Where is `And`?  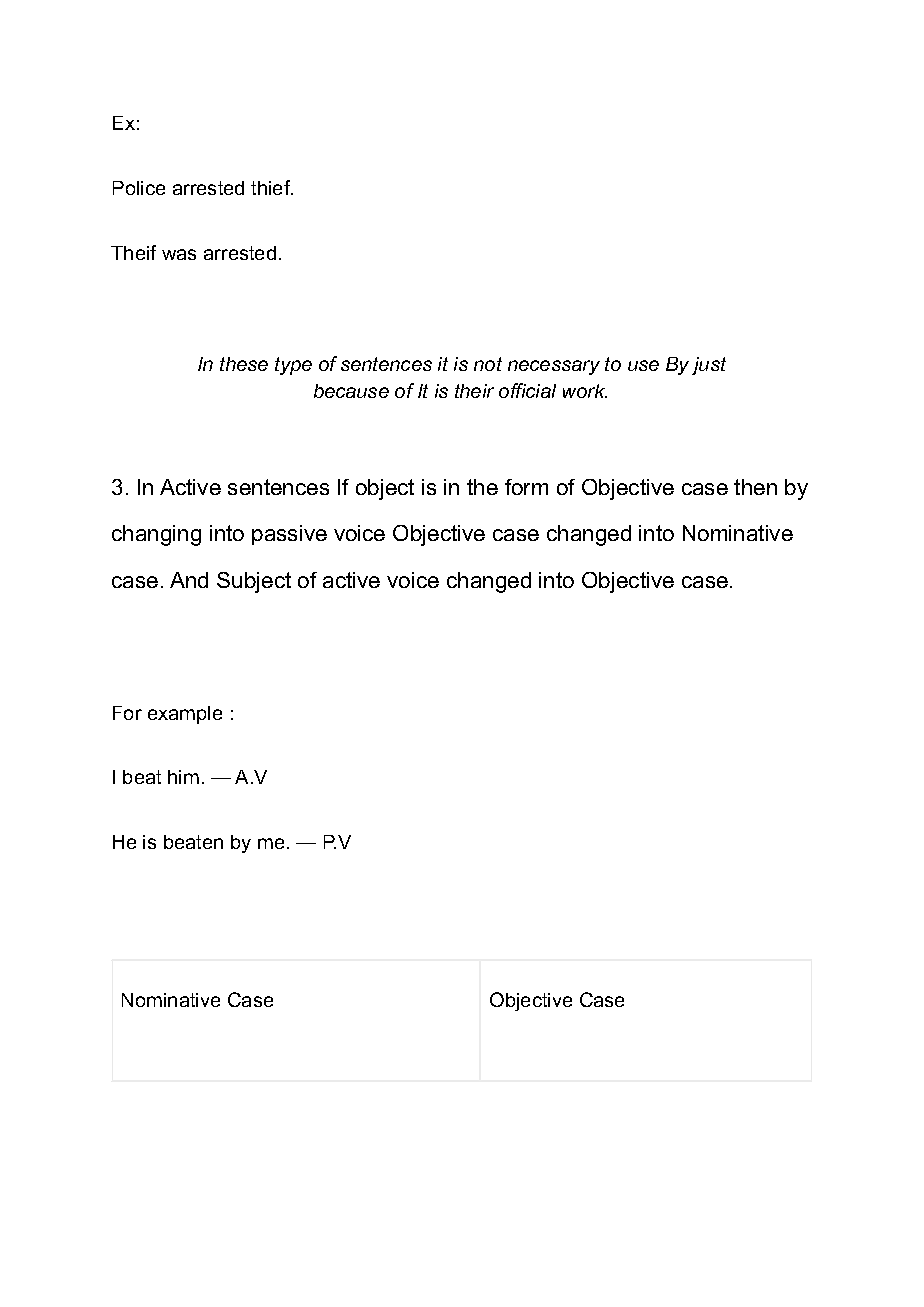 And is located at coordinates (189, 580).
